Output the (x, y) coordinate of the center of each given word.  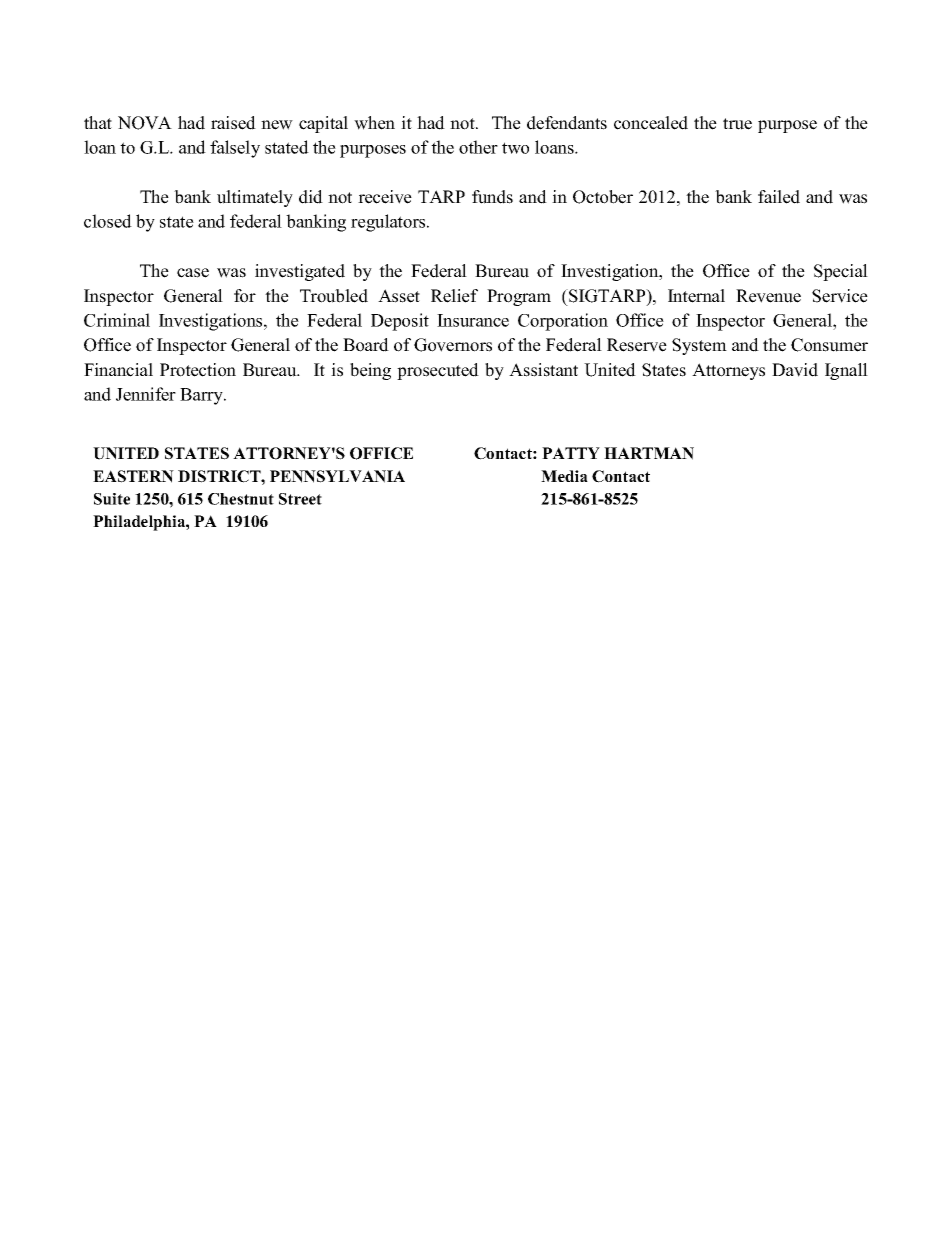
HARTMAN (649, 453)
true (737, 124)
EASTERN (133, 476)
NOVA (145, 123)
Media (564, 476)
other (478, 147)
